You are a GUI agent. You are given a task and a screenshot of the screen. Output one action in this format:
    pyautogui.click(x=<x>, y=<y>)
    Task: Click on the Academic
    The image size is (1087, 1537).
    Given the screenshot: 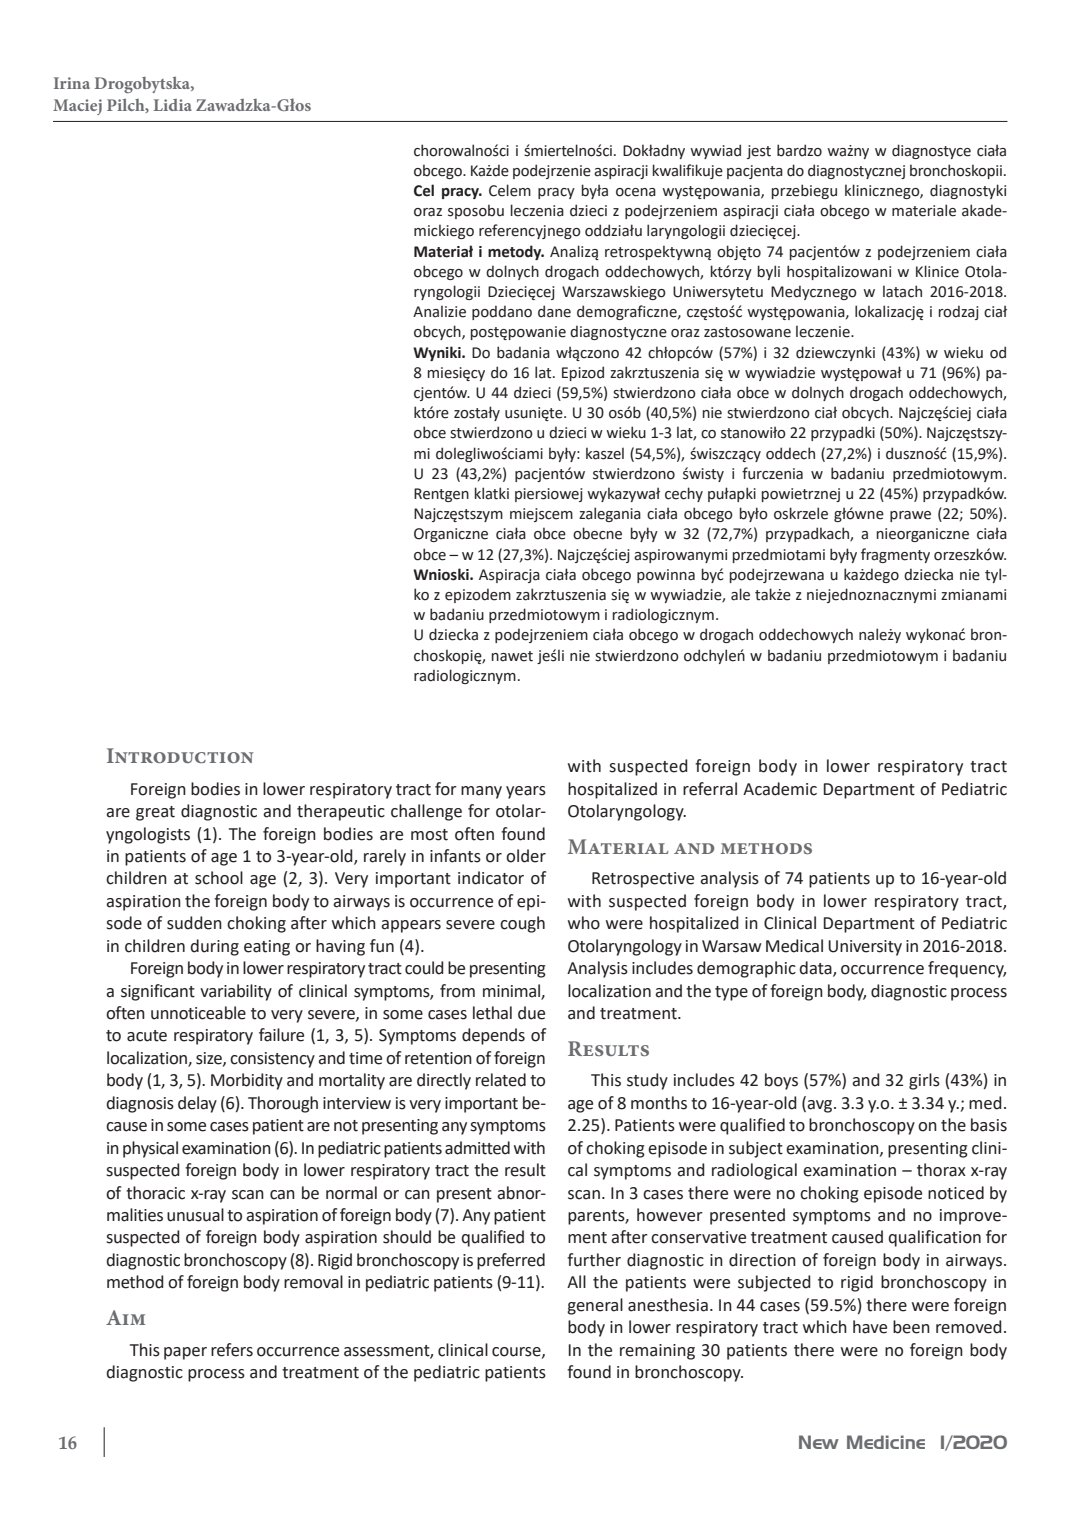 What is the action you would take?
    pyautogui.click(x=780, y=789)
